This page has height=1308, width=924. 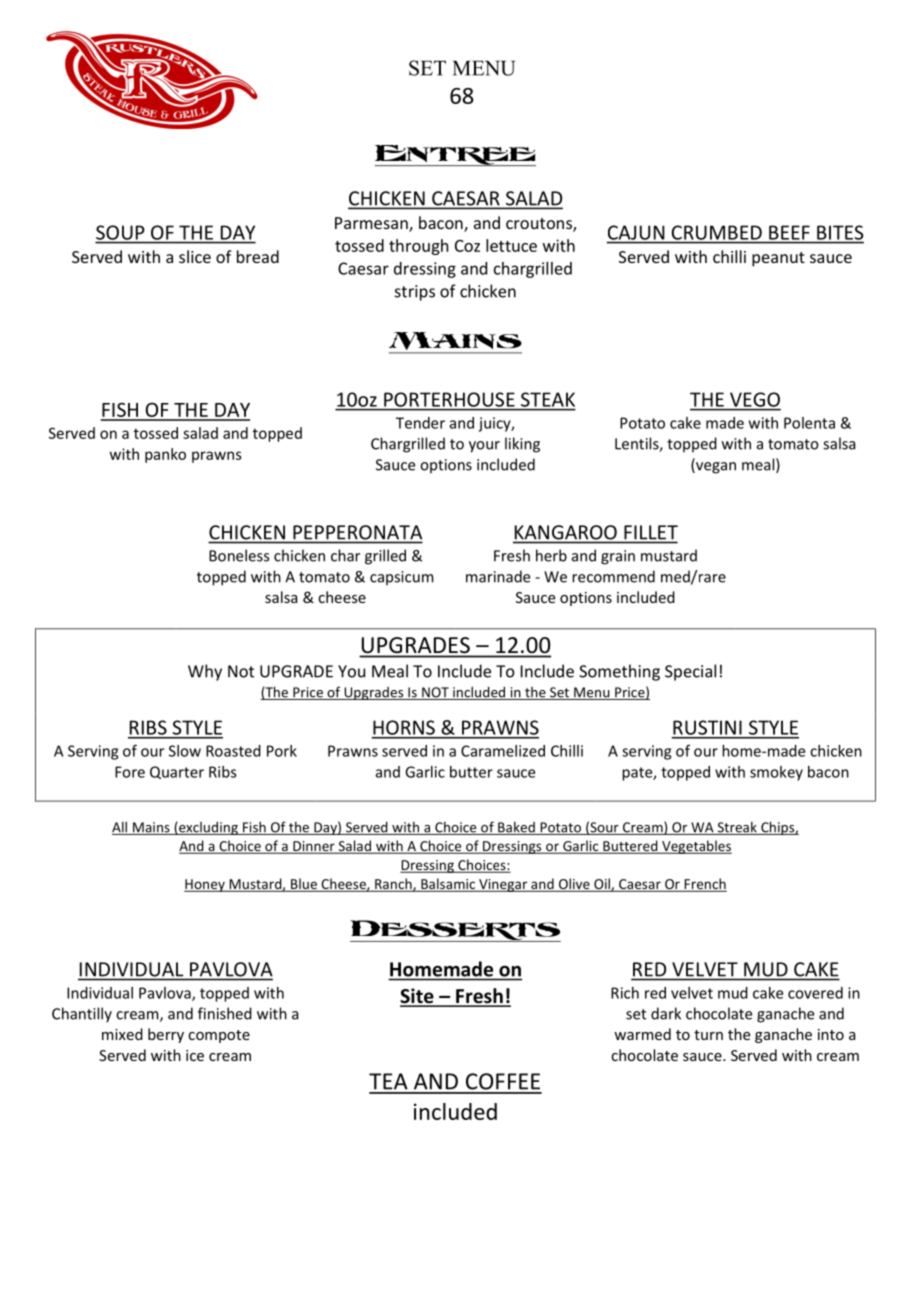 What do you see at coordinates (239, 555) in the page?
I see `Boneless` at bounding box center [239, 555].
